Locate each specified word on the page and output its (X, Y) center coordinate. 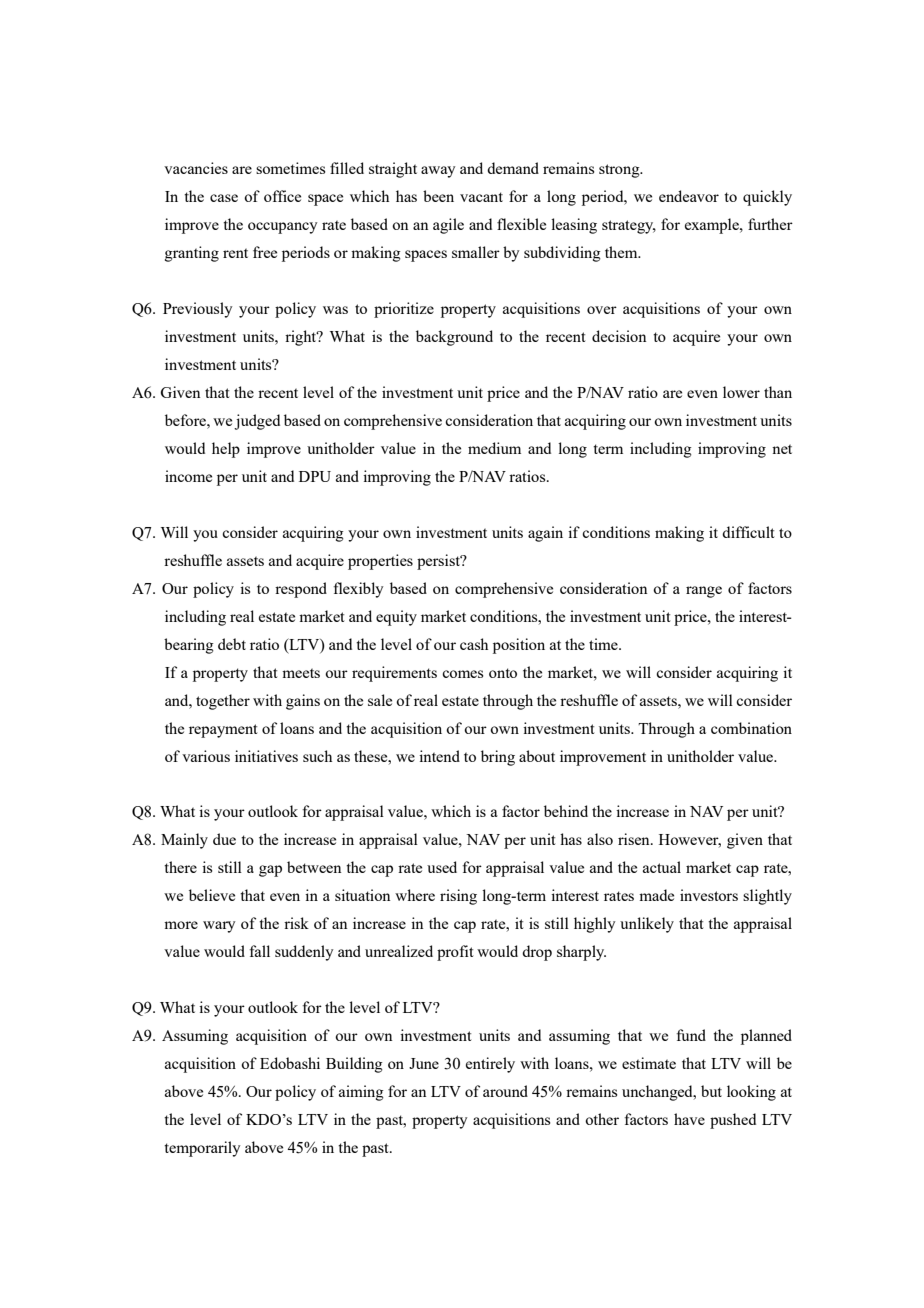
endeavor (689, 196)
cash (474, 644)
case (224, 198)
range (704, 592)
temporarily (202, 1149)
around (505, 1091)
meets (301, 673)
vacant (481, 197)
